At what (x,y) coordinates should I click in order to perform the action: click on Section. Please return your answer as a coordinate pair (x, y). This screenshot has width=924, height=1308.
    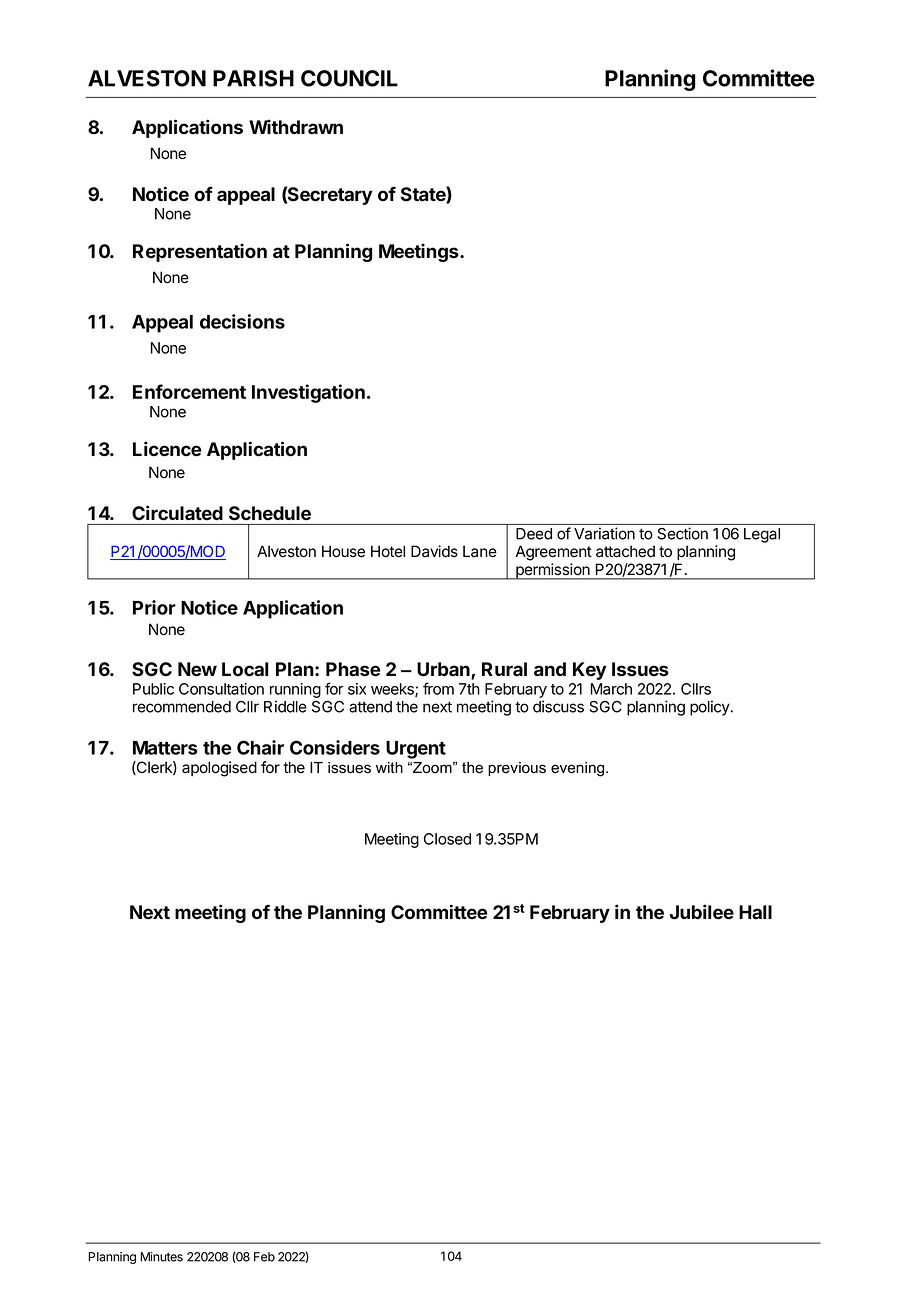
    Looking at the image, I should click on (683, 533).
